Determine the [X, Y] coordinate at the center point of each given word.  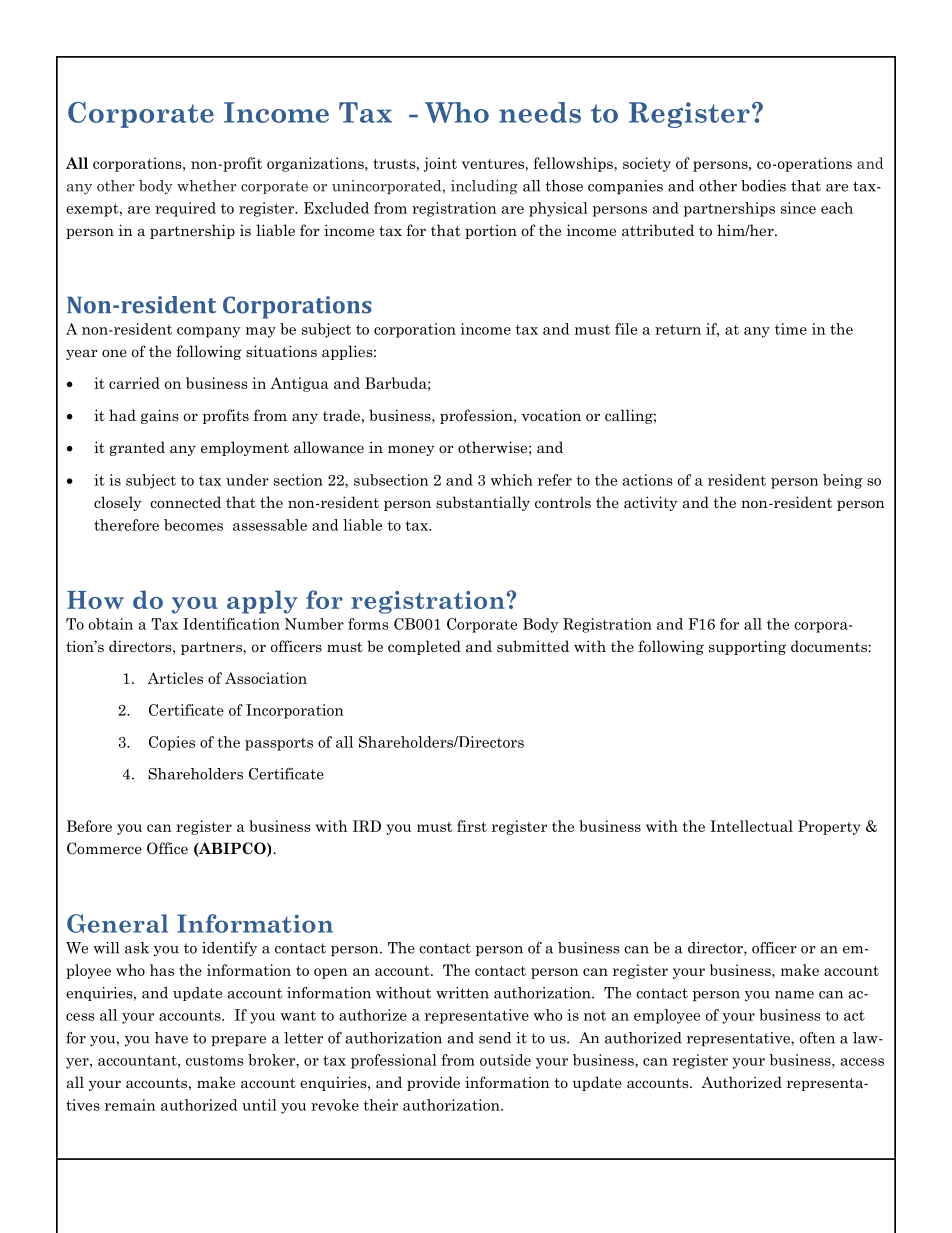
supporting [747, 647]
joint [440, 164]
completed [424, 647]
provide [433, 1083]
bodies [763, 186]
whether [207, 186]
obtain [111, 624]
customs [215, 1060]
